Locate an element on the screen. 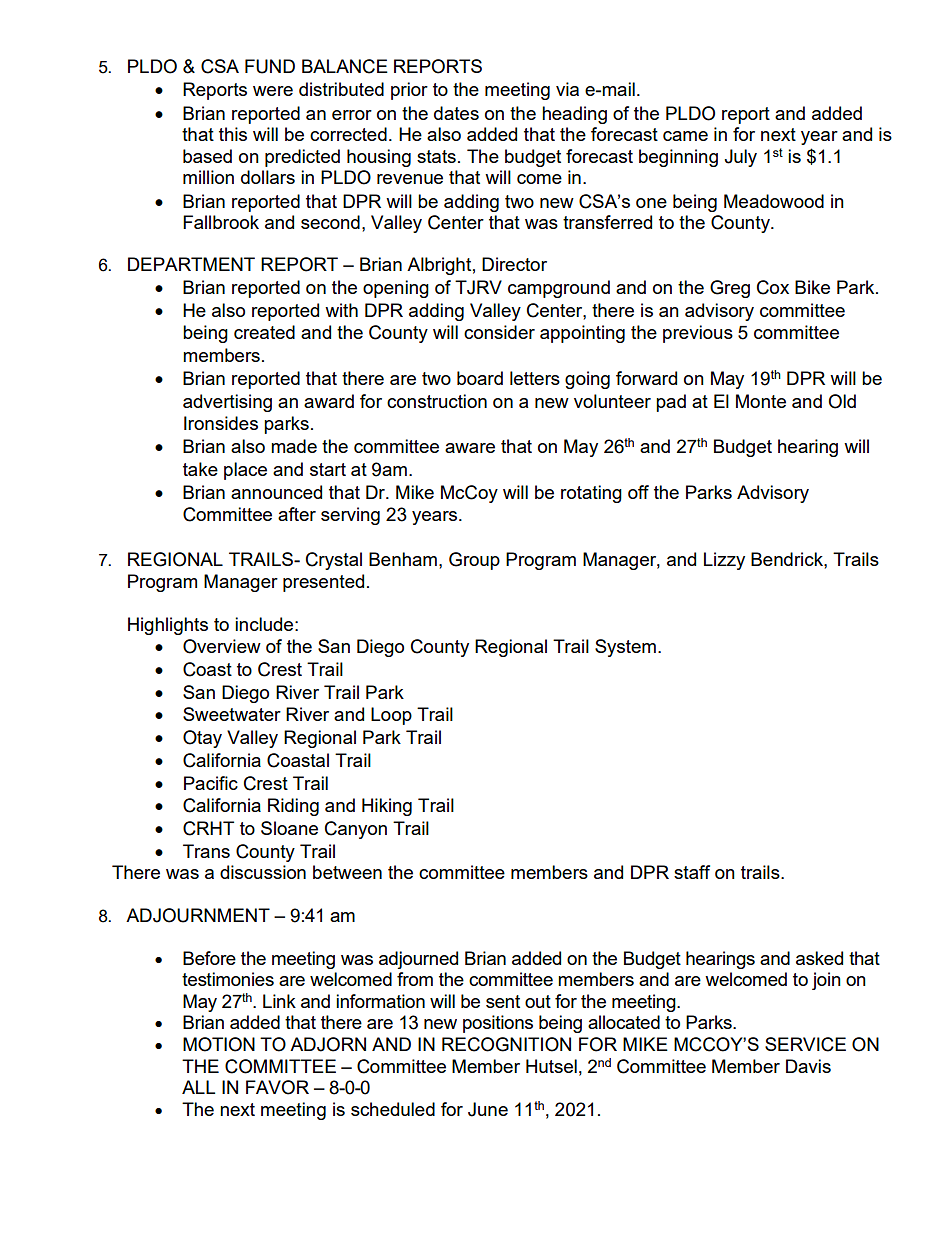 Image resolution: width=952 pixels, height=1233 pixels. FAVOR is located at coordinates (277, 1087).
